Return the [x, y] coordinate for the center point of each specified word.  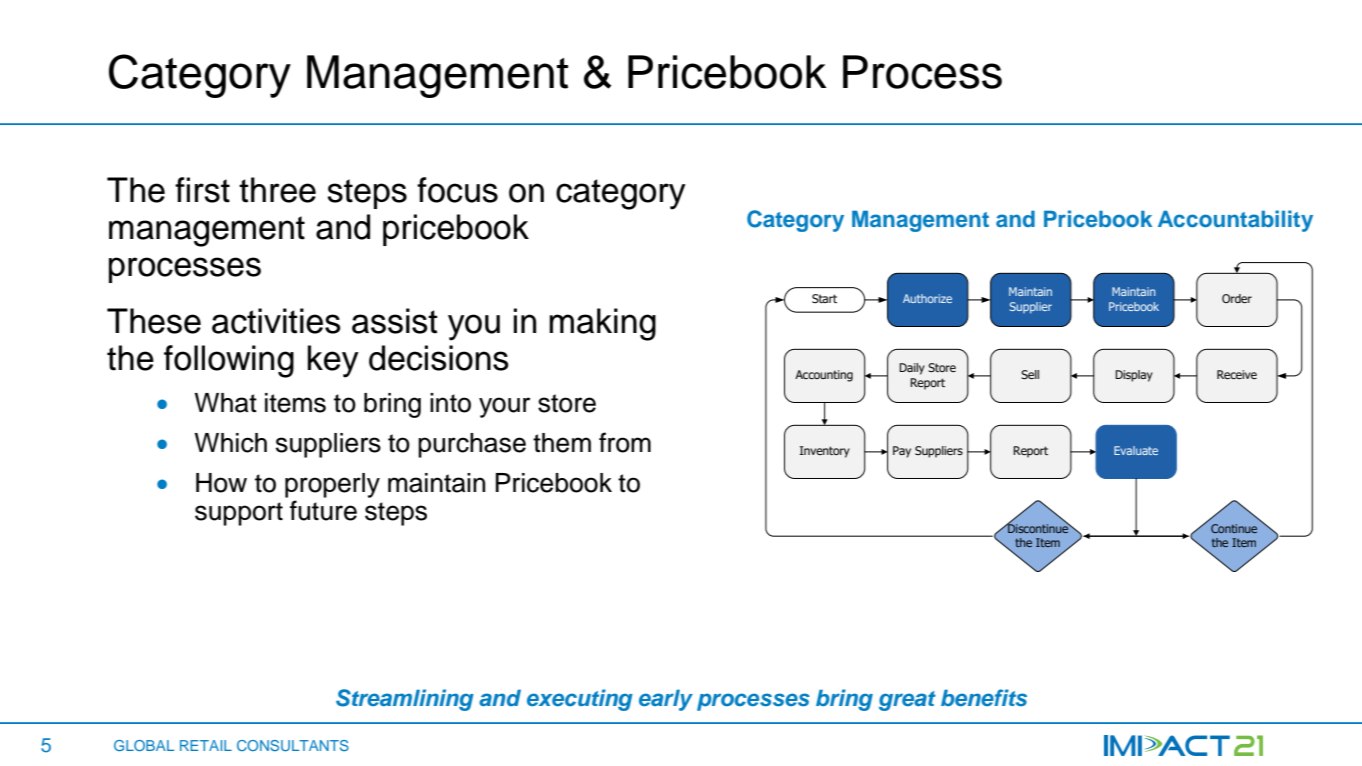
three [277, 190]
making [602, 324]
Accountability [1235, 221]
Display [1134, 376]
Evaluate [1136, 450]
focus [457, 190]
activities [276, 321]
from [625, 442]
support [239, 514]
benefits [984, 697]
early [666, 700]
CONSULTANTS [293, 745]
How [221, 483]
